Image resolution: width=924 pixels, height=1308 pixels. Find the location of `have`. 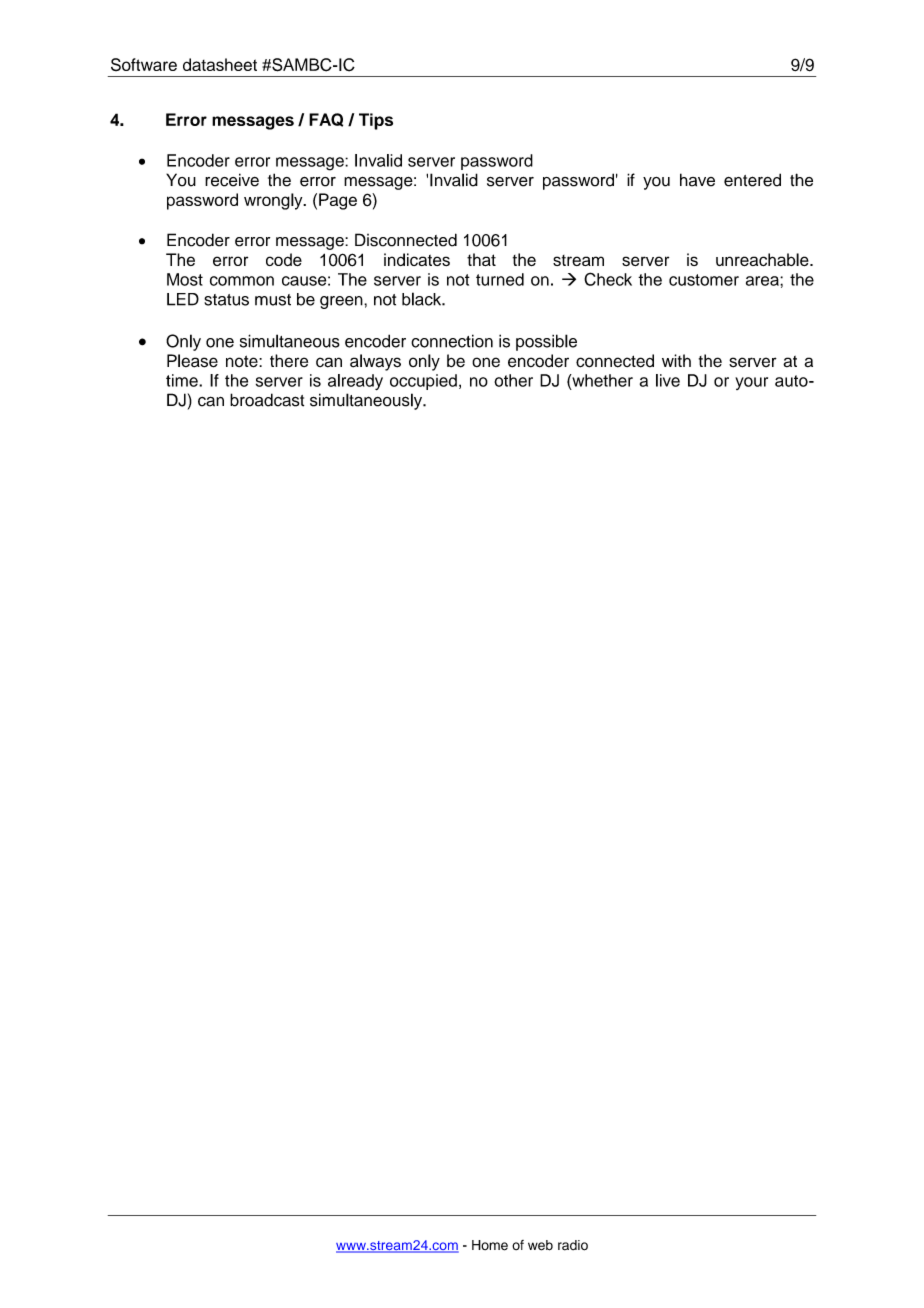

have is located at coordinates (697, 180).
